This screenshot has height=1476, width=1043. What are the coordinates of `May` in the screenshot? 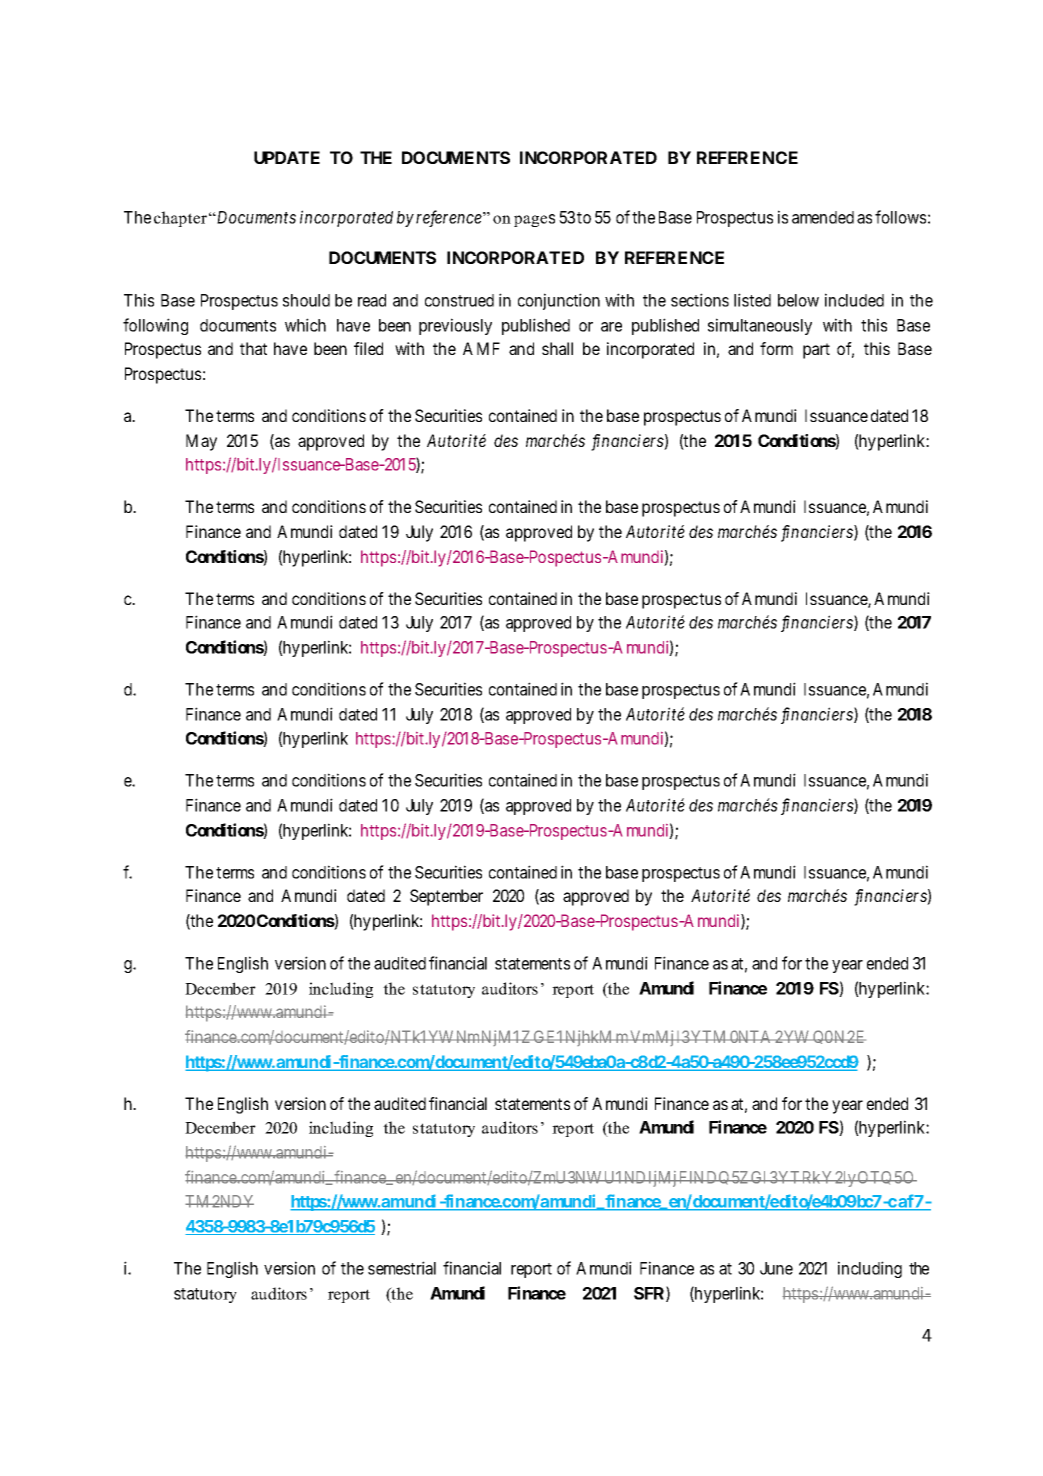 It's located at (201, 442).
